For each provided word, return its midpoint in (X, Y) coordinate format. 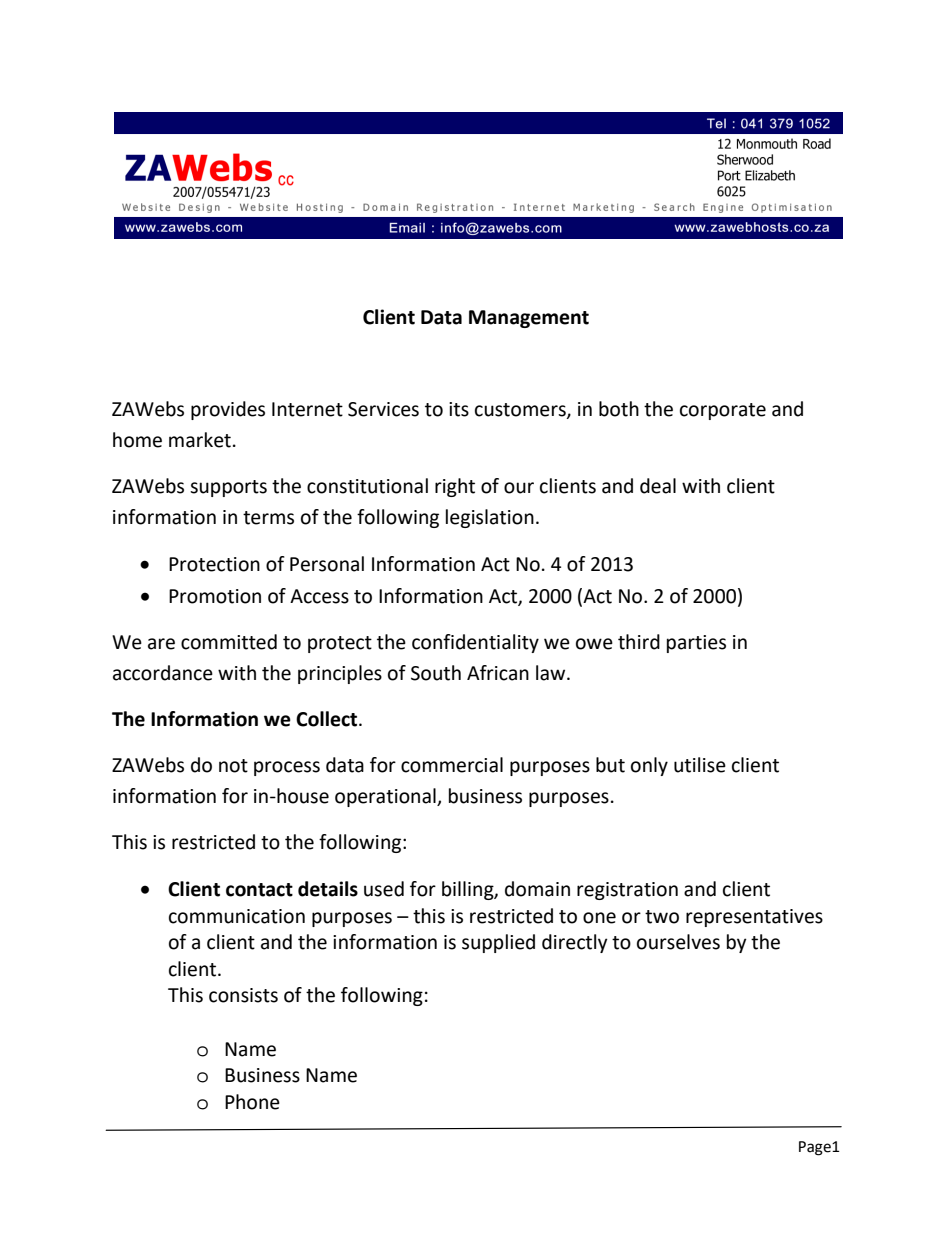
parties (696, 644)
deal (658, 486)
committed (229, 642)
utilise (700, 765)
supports (228, 488)
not (233, 766)
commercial (452, 765)
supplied (498, 943)
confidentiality (475, 643)
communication (237, 916)
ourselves (678, 942)
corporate (723, 411)
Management (529, 319)
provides (228, 410)
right (455, 487)
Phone (252, 1102)
